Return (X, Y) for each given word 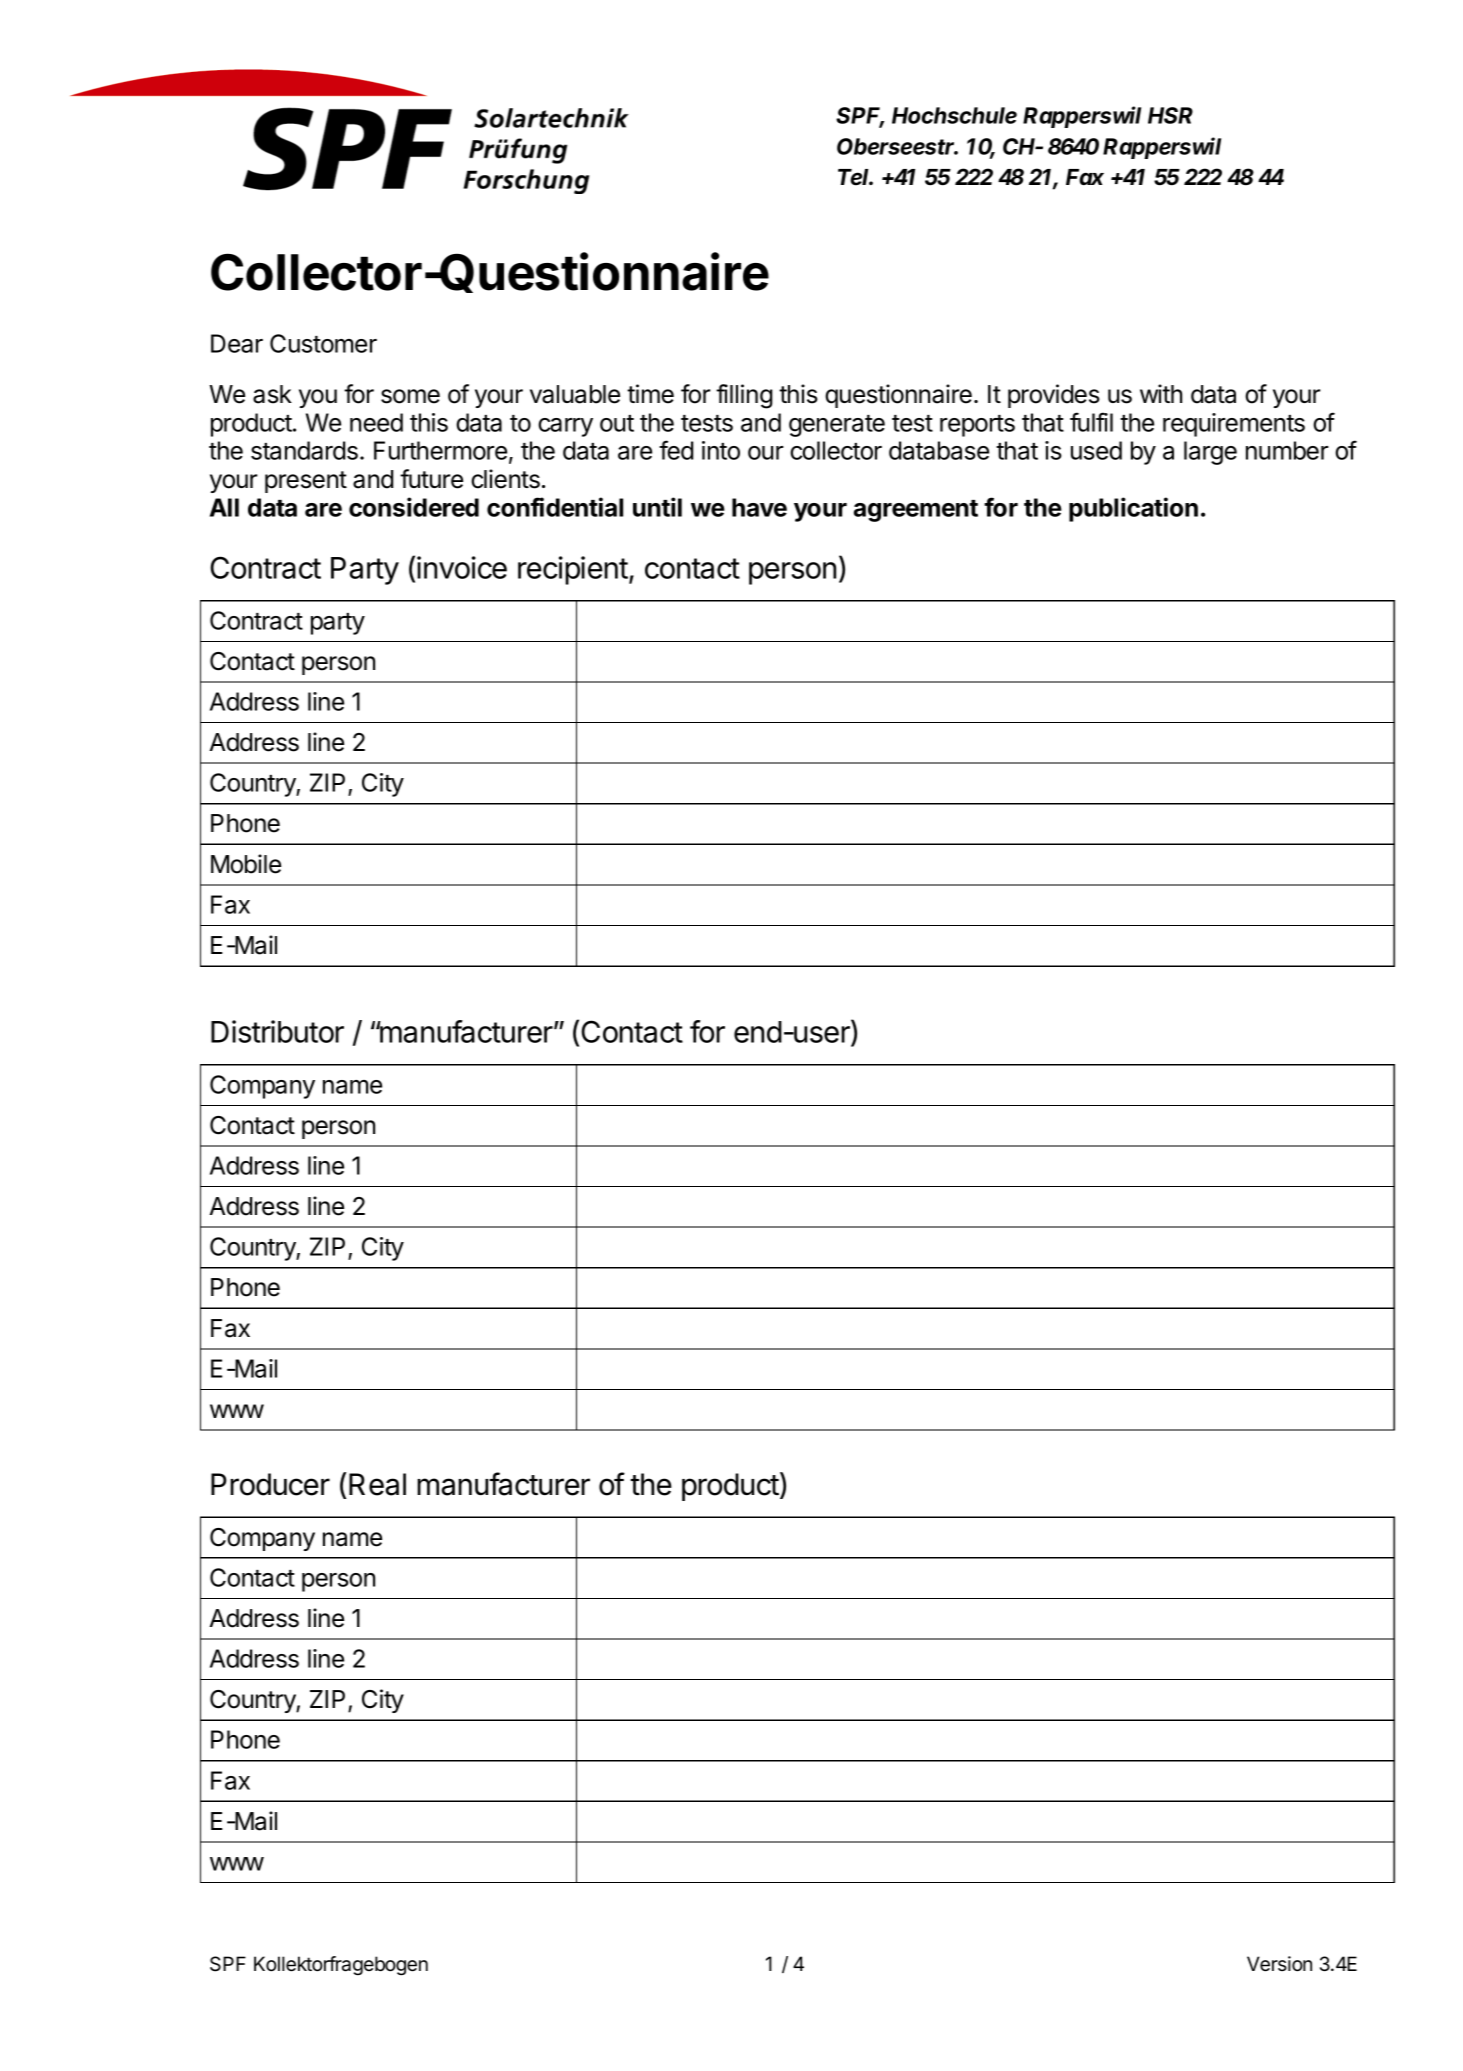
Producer (270, 1484)
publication (1133, 509)
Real (377, 1484)
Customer (323, 343)
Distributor (277, 1031)
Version (1279, 1964)
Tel (855, 177)
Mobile (246, 864)
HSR (1170, 115)
